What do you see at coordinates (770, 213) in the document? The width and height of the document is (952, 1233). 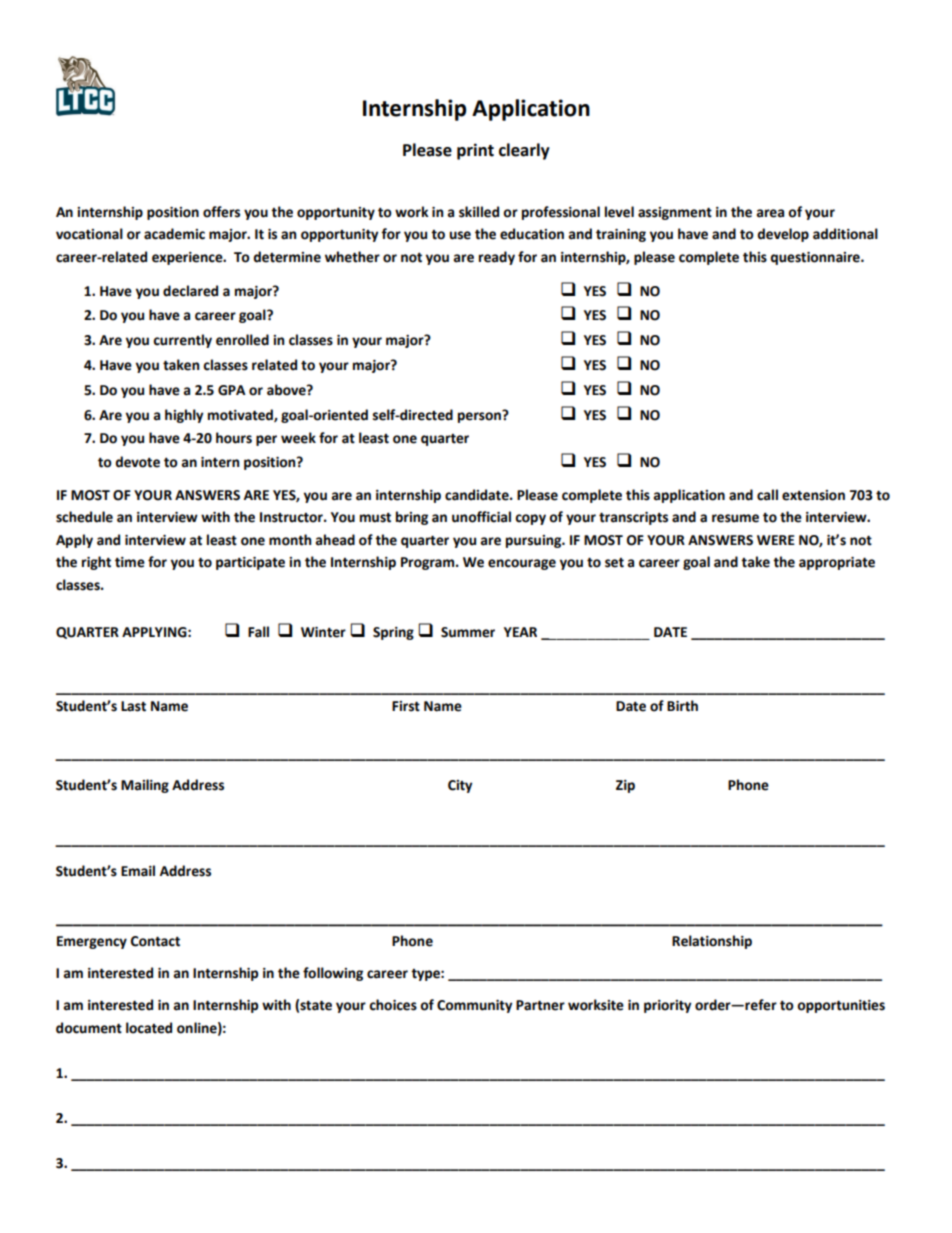 I see `area` at bounding box center [770, 213].
